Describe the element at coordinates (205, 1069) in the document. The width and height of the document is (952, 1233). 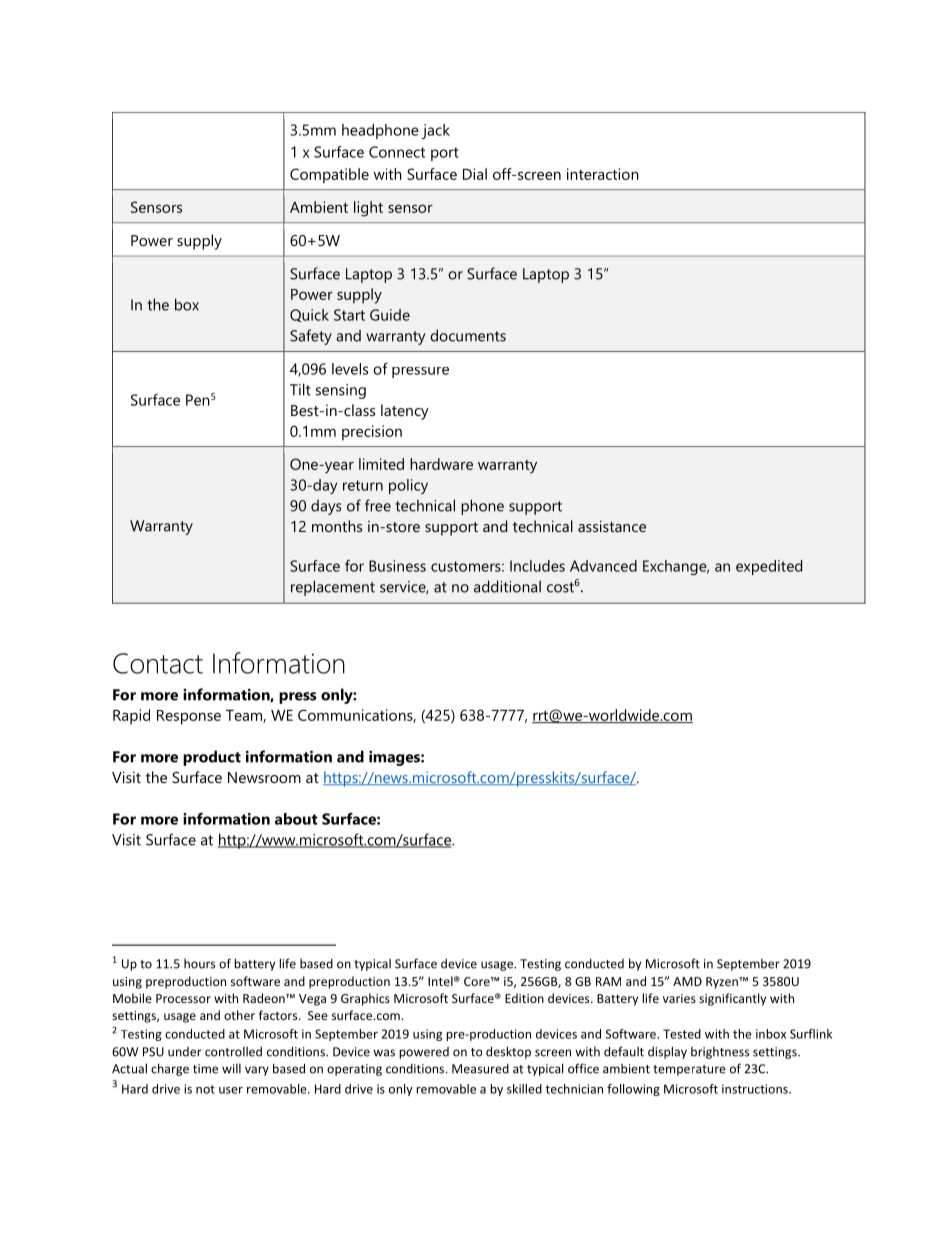
I see `time` at that location.
